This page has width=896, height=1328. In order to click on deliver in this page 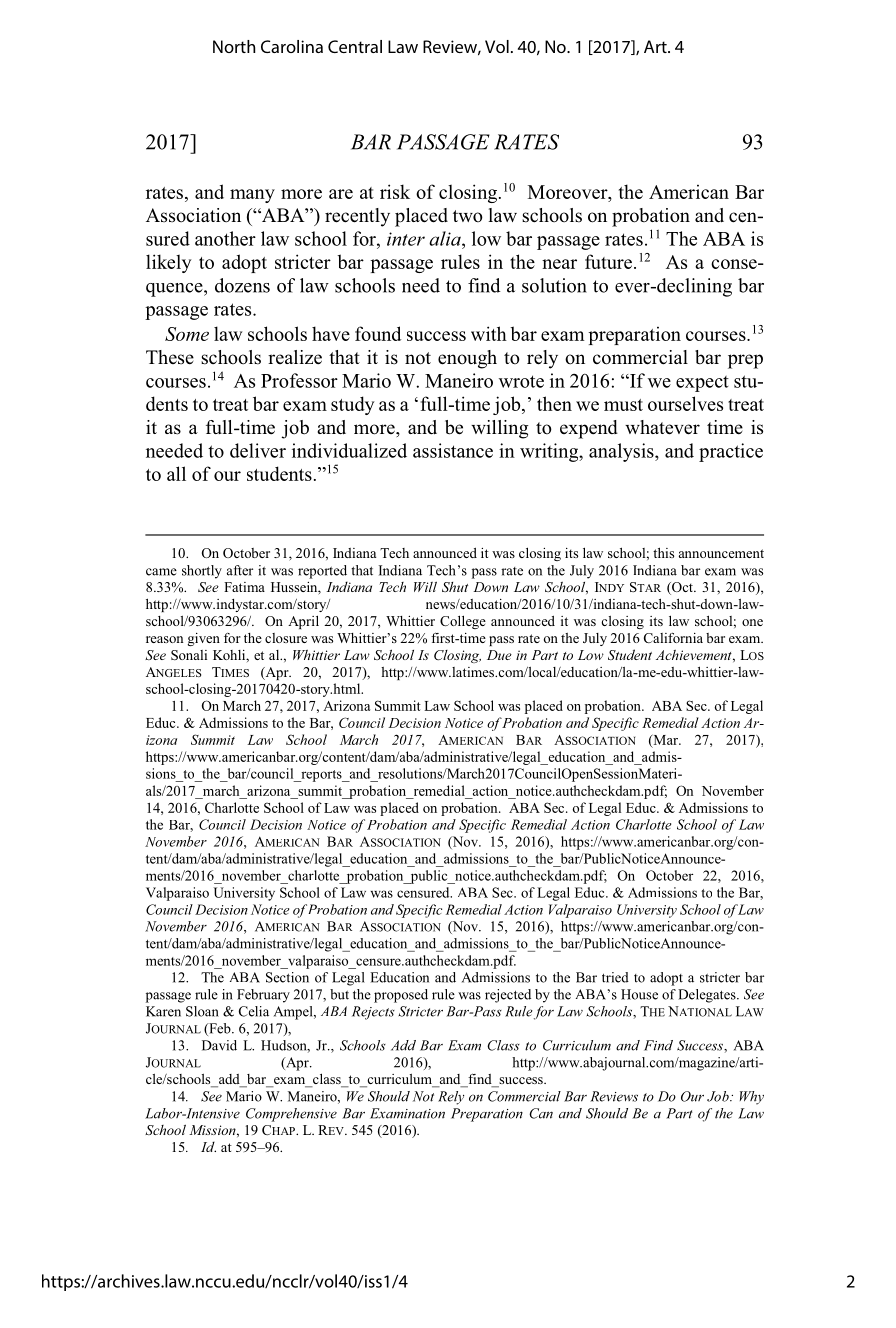, I will do `click(258, 450)`.
